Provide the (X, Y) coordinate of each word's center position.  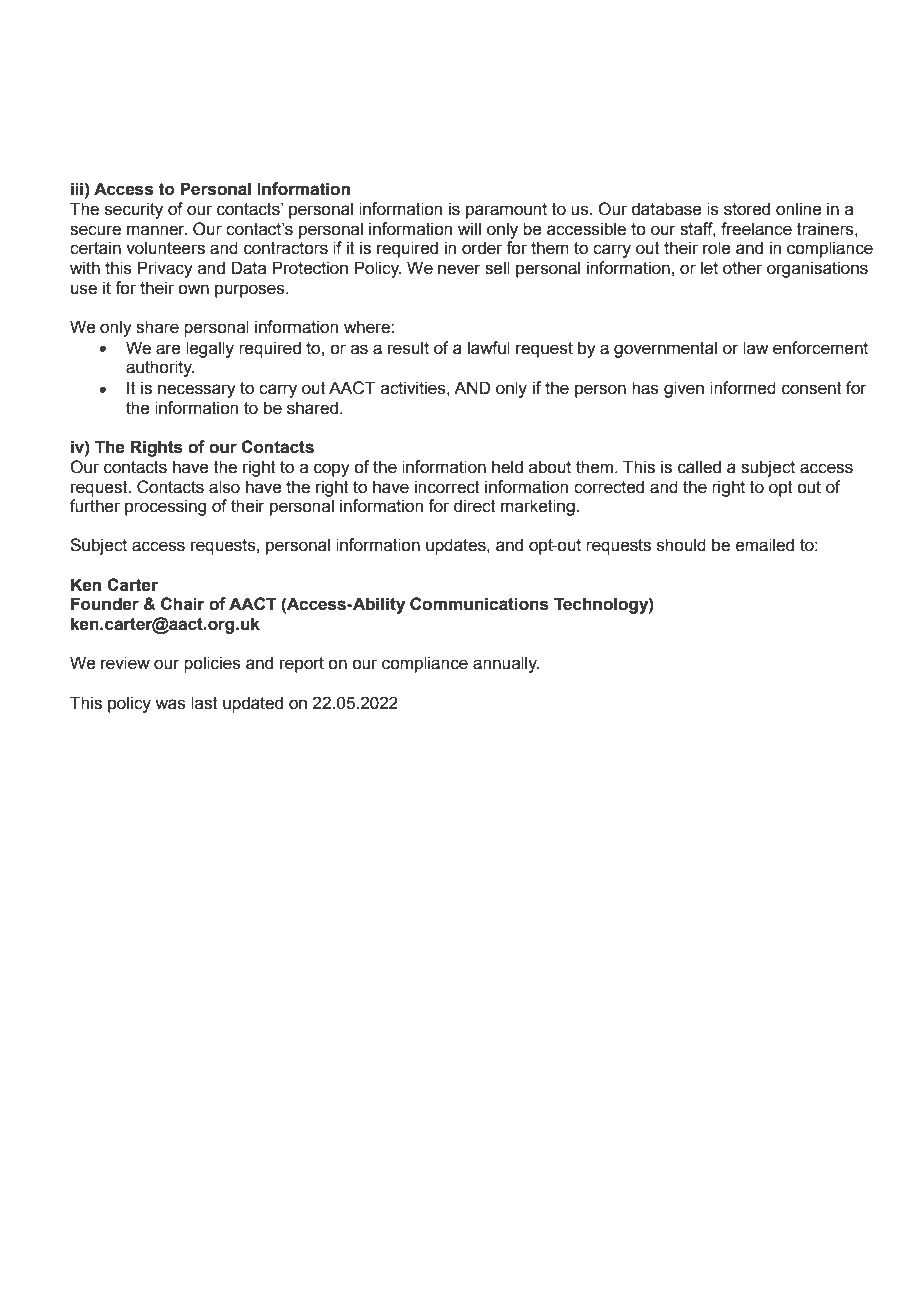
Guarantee (485, 1262)
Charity (826, 1263)
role (717, 248)
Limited (414, 1262)
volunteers (165, 248)
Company (363, 1263)
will (469, 228)
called (699, 467)
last (204, 703)
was (170, 704)
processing (165, 507)
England (620, 1264)
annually (506, 664)
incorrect (447, 487)
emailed (765, 545)
